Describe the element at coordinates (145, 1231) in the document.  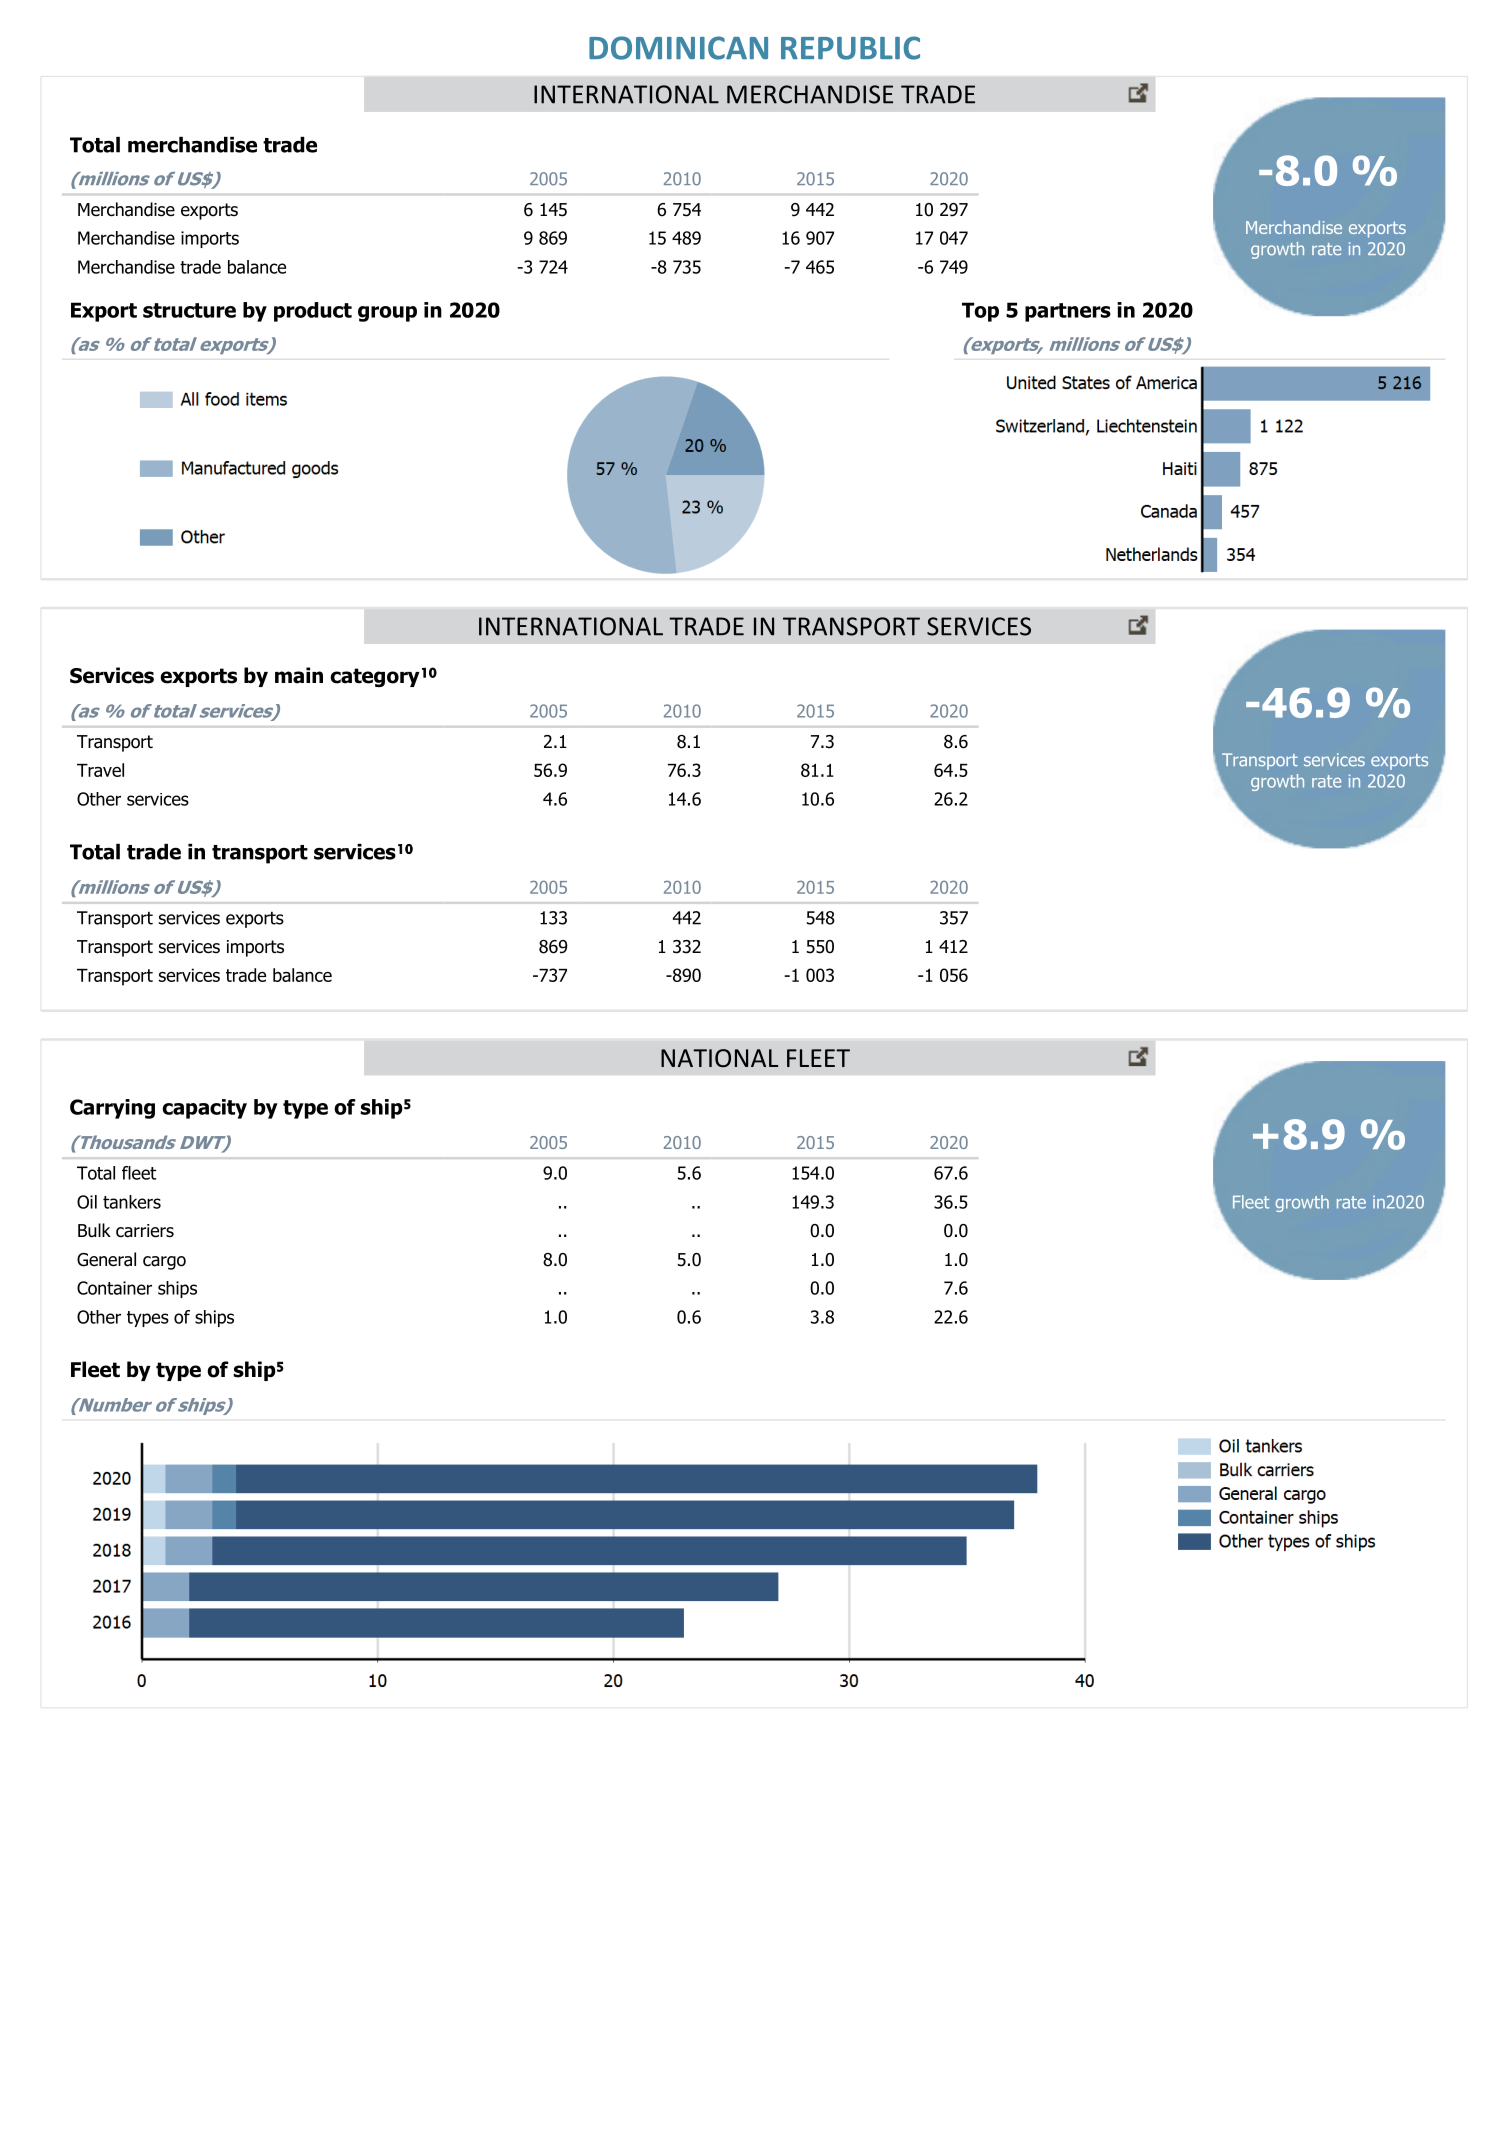
I see `carriers` at that location.
